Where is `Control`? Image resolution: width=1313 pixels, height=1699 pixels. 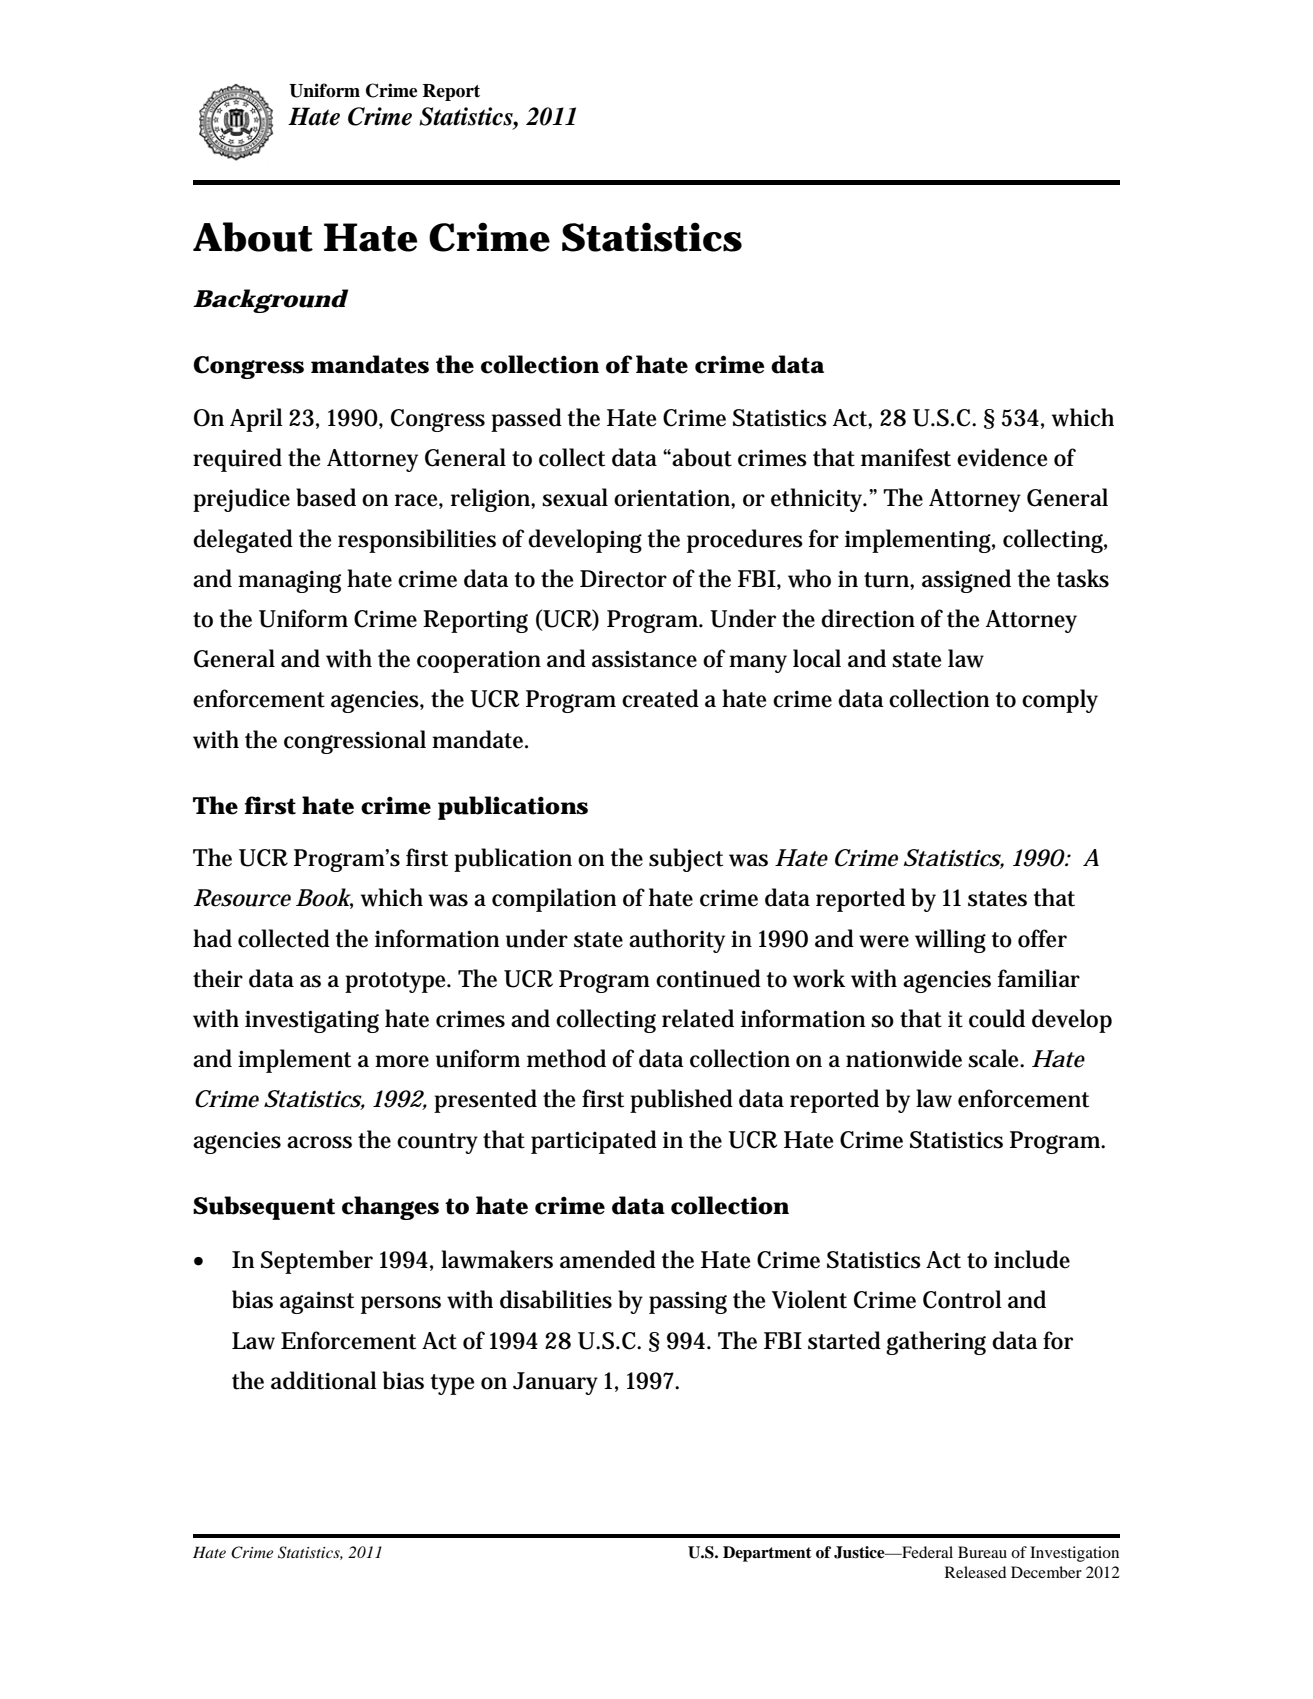 Control is located at coordinates (962, 1299).
